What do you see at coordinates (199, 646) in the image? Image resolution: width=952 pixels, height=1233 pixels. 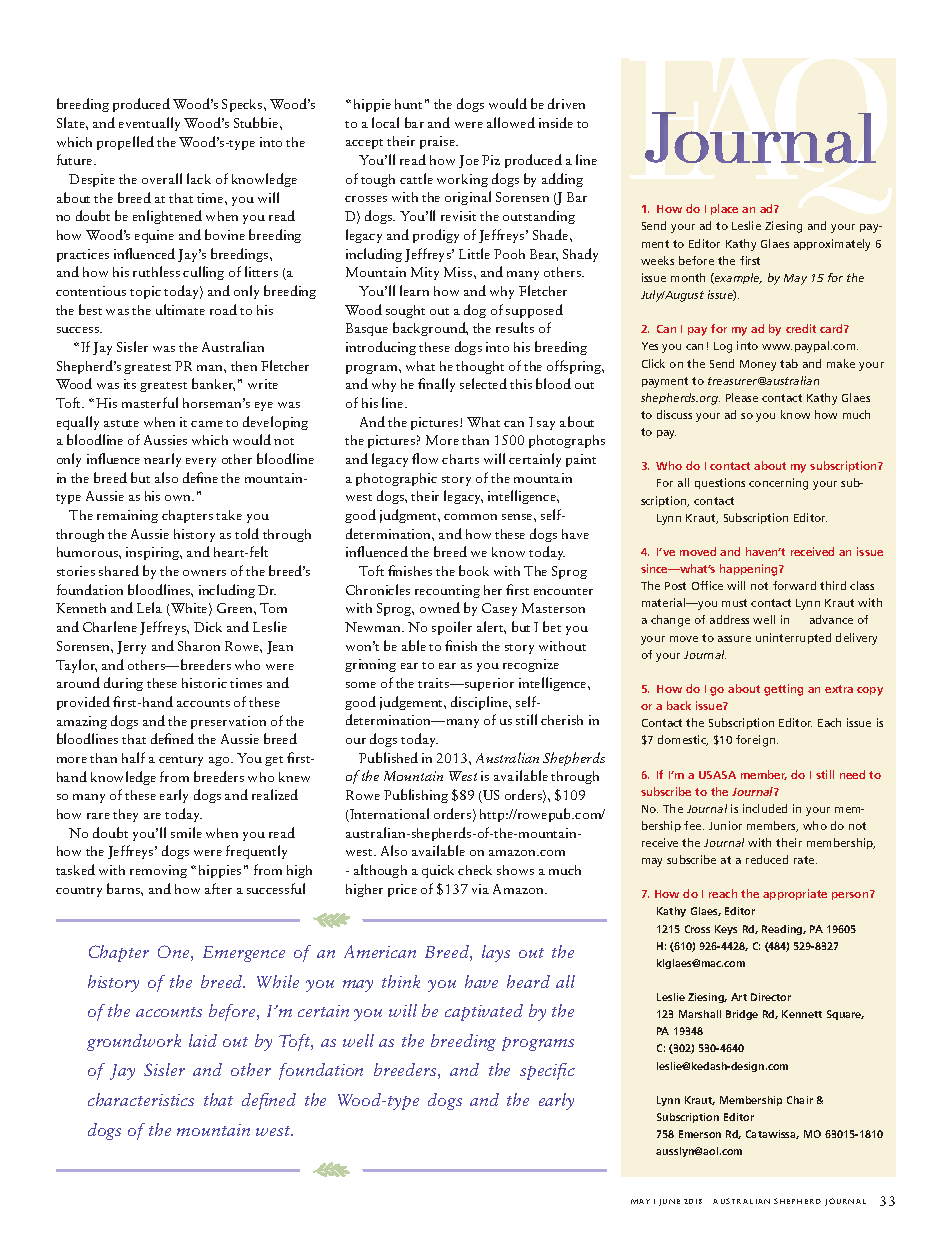 I see `Sharon` at bounding box center [199, 646].
